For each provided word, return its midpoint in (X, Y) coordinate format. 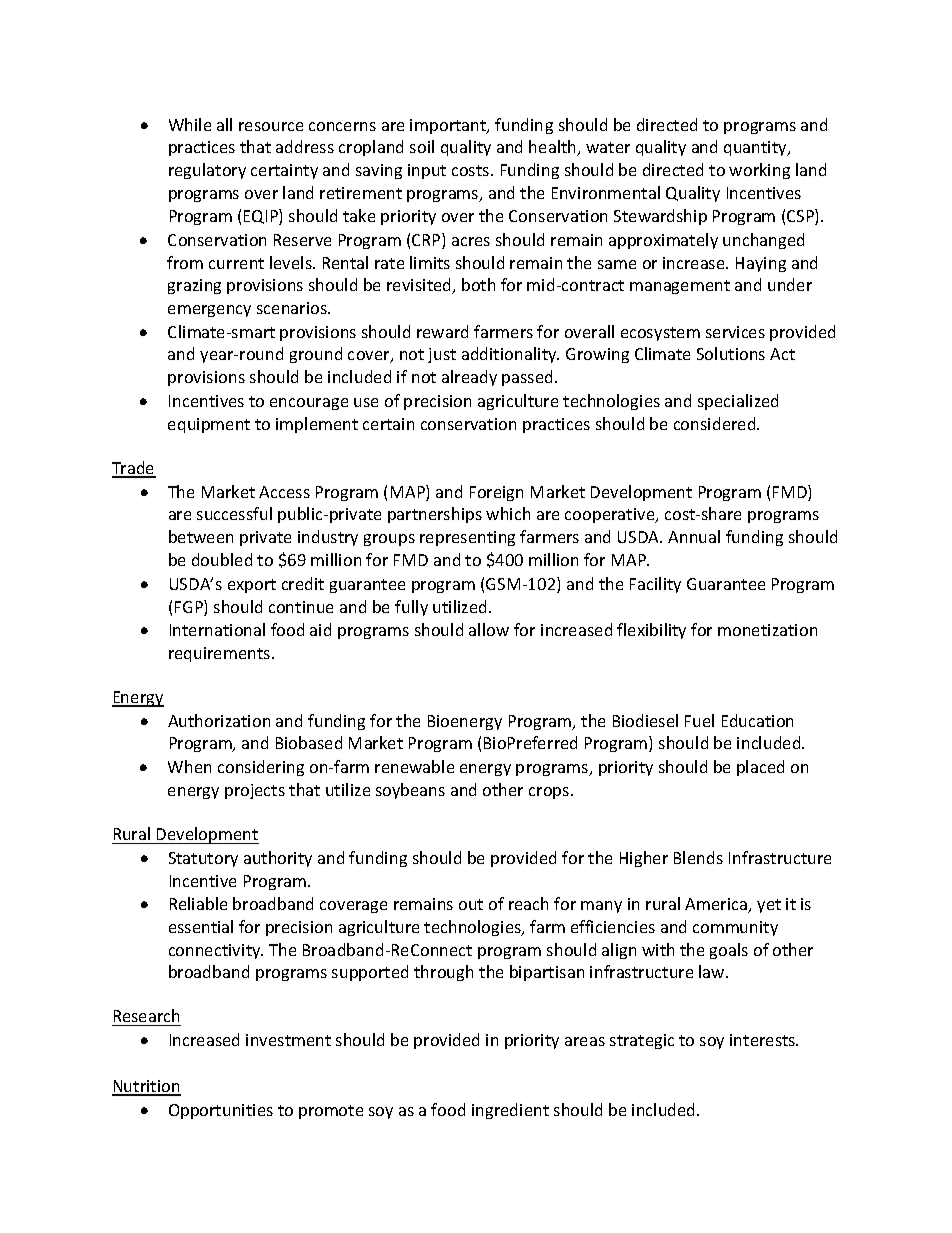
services (735, 332)
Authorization (219, 720)
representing (467, 538)
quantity (756, 148)
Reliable (198, 903)
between (201, 536)
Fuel (699, 720)
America (717, 905)
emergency (209, 311)
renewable (414, 766)
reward (442, 331)
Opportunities (221, 1111)
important (449, 126)
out (471, 904)
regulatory (207, 171)
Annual (694, 536)
